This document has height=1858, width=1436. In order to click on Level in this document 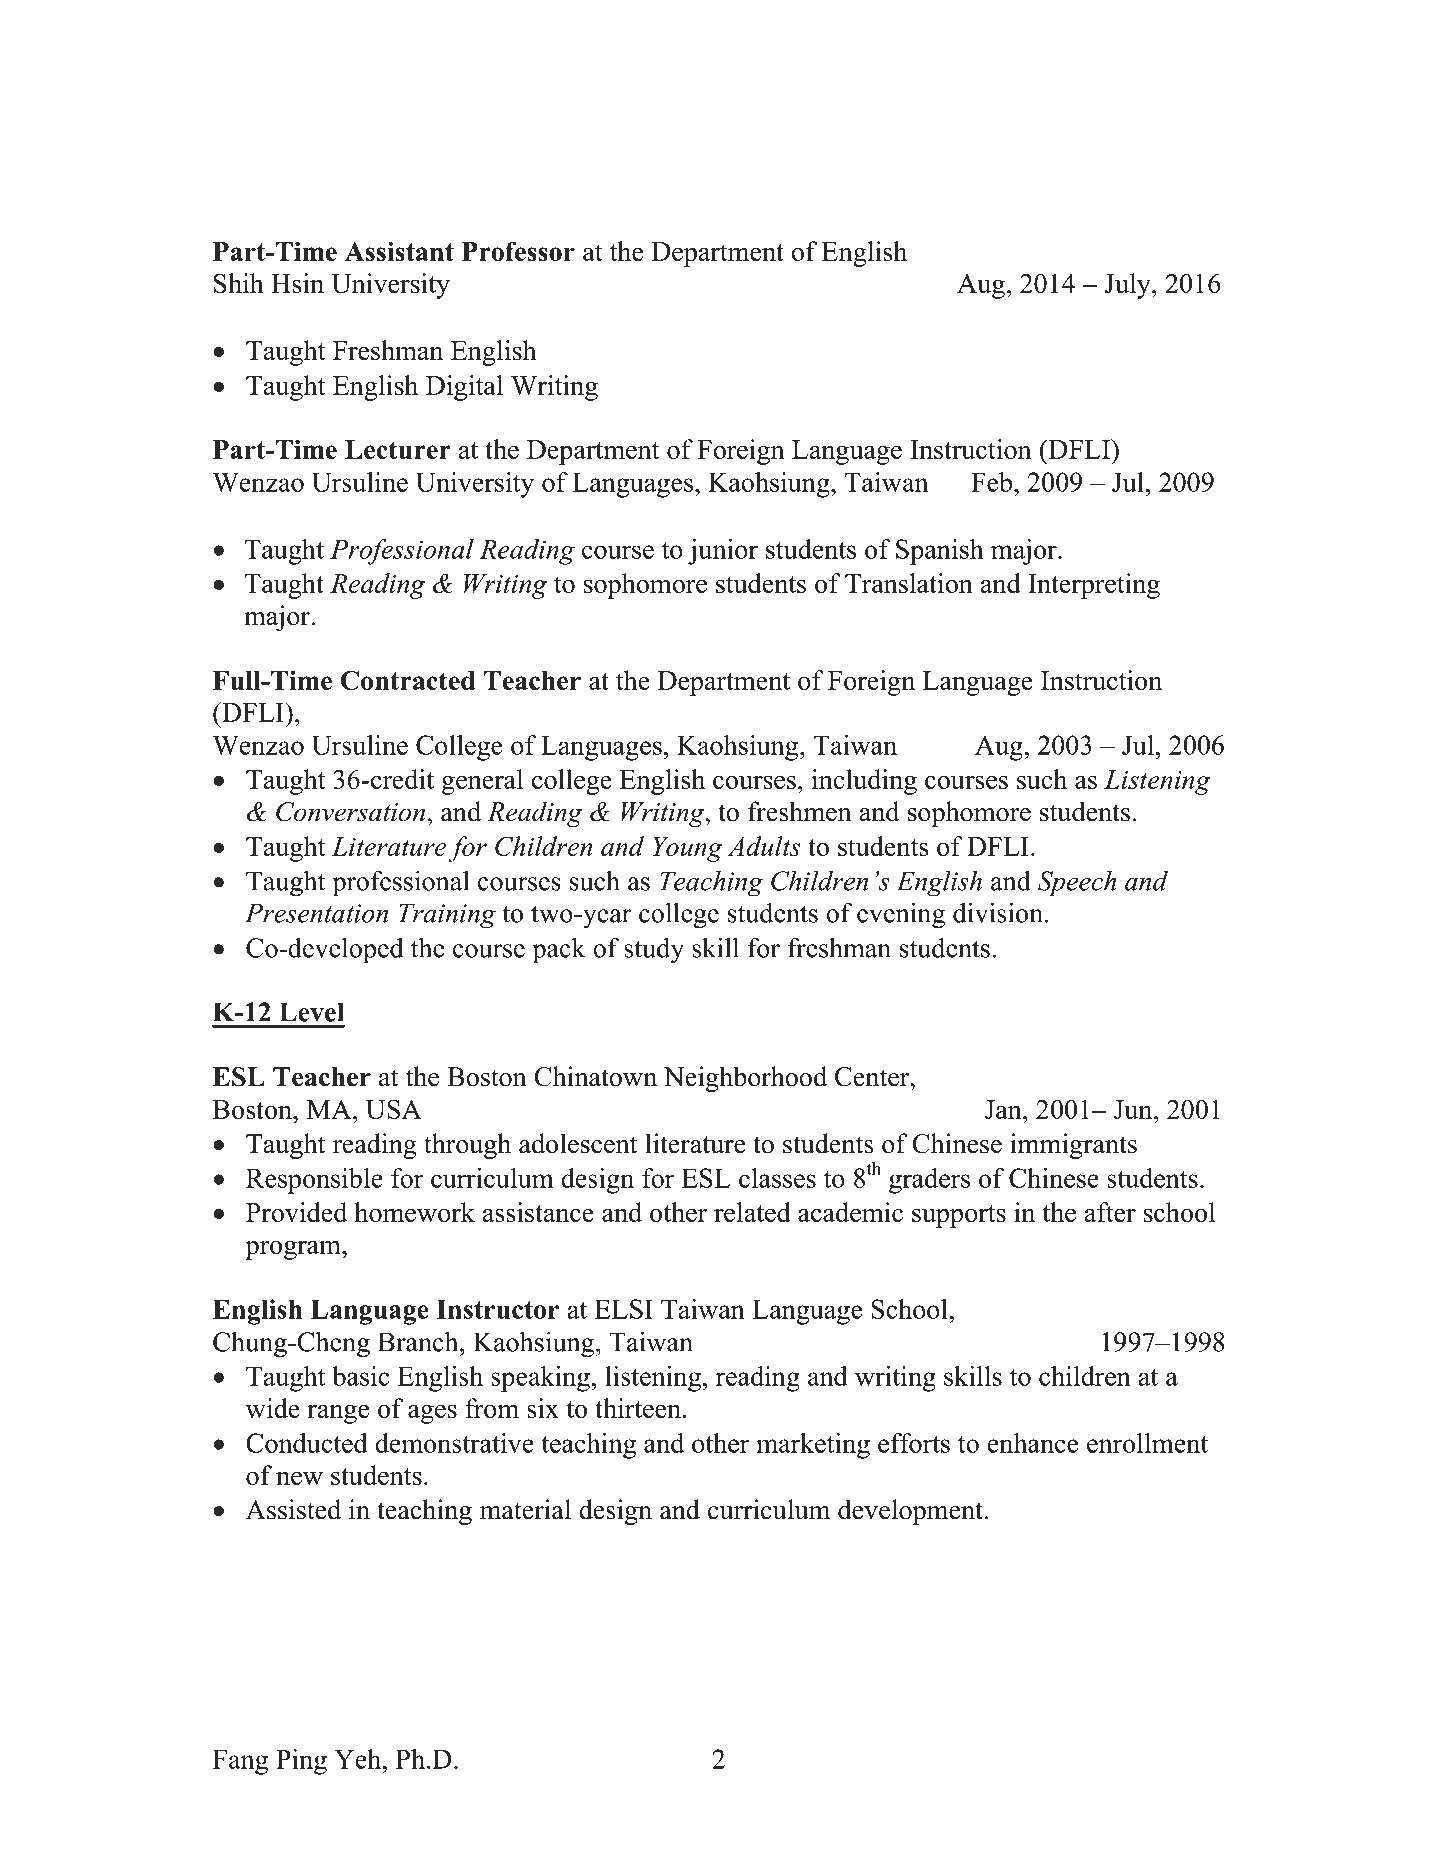, I will do `click(311, 1012)`.
